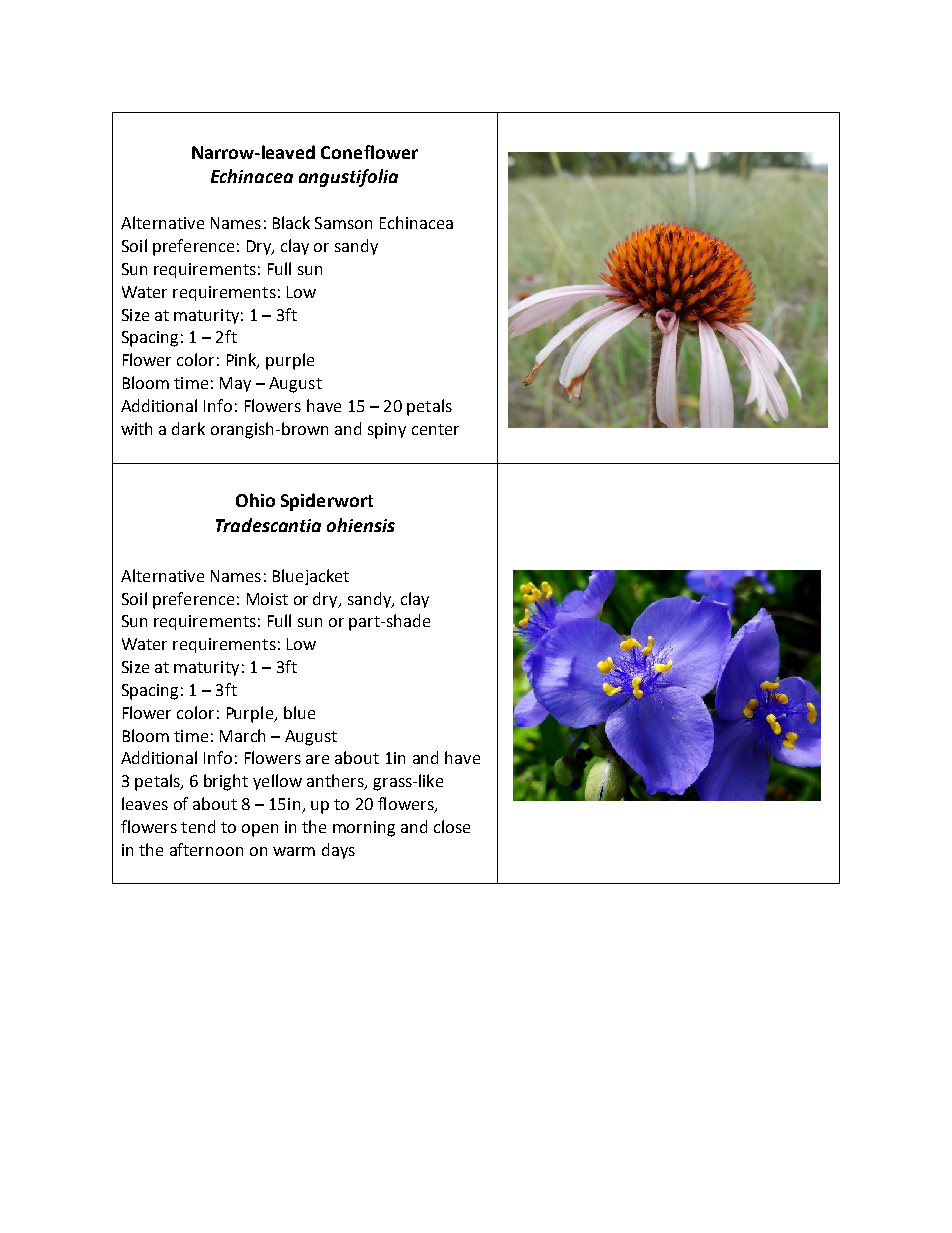  Describe the element at coordinates (198, 826) in the page. I see `tend` at that location.
